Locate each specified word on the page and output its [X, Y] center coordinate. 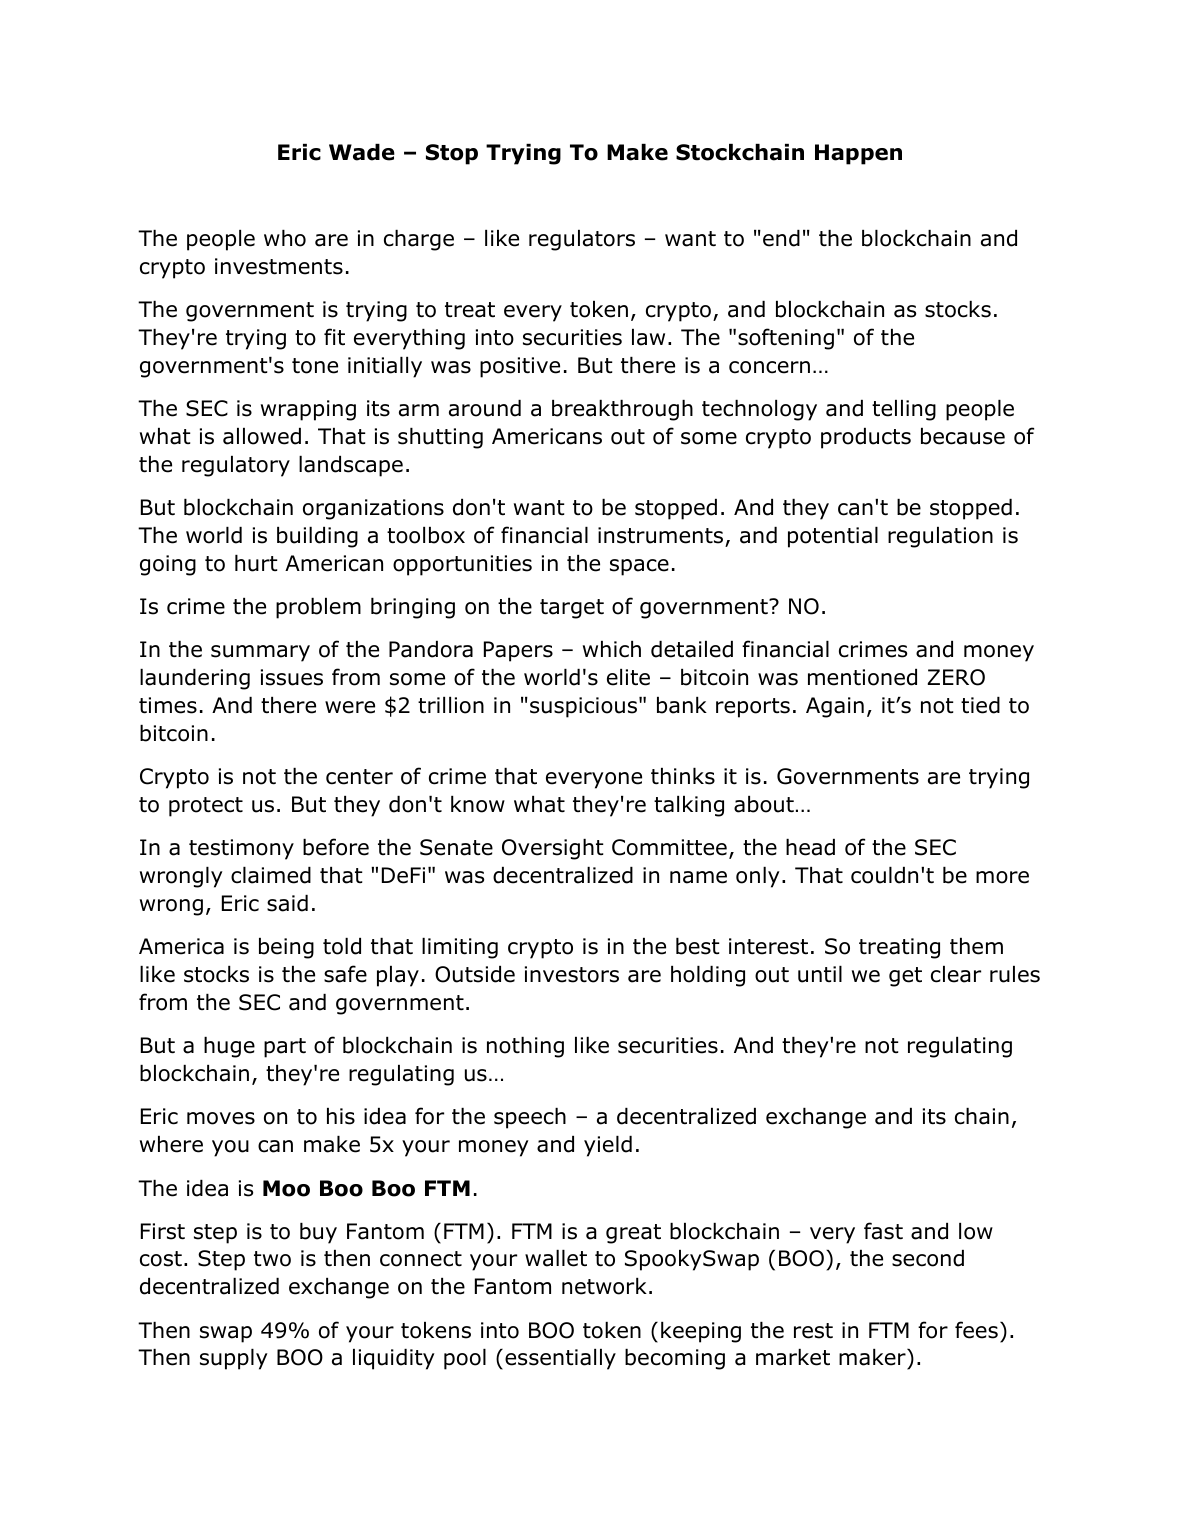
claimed [271, 875]
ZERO [956, 677]
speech [530, 1118]
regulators [582, 240]
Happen [858, 154]
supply [234, 1359]
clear [956, 974]
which [612, 649]
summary [260, 653]
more [1002, 877]
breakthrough [622, 410]
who [285, 238]
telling [904, 410]
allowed [262, 436]
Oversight [553, 849]
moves [221, 1118]
